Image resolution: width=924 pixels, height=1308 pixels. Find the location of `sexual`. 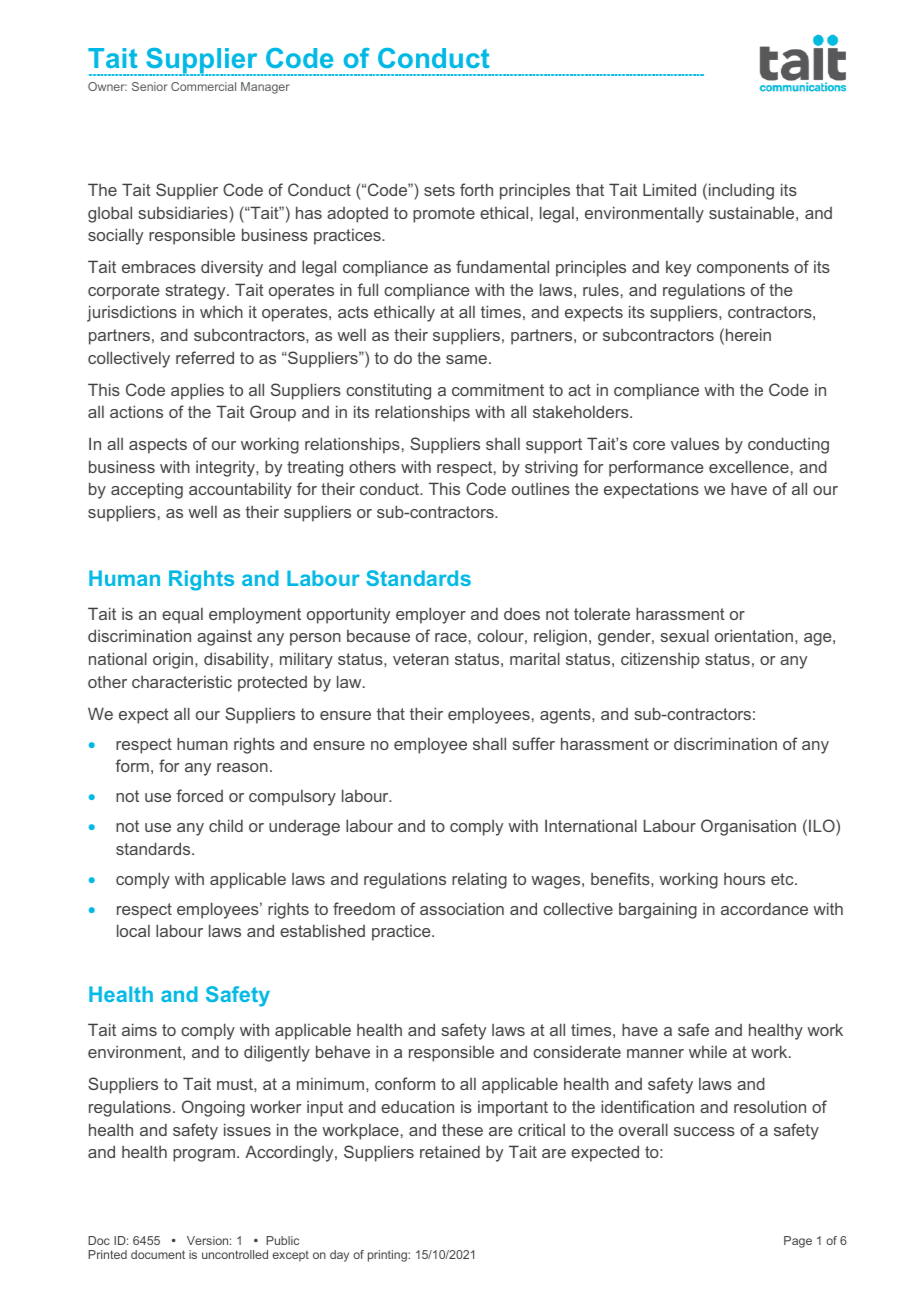

sexual is located at coordinates (684, 635).
